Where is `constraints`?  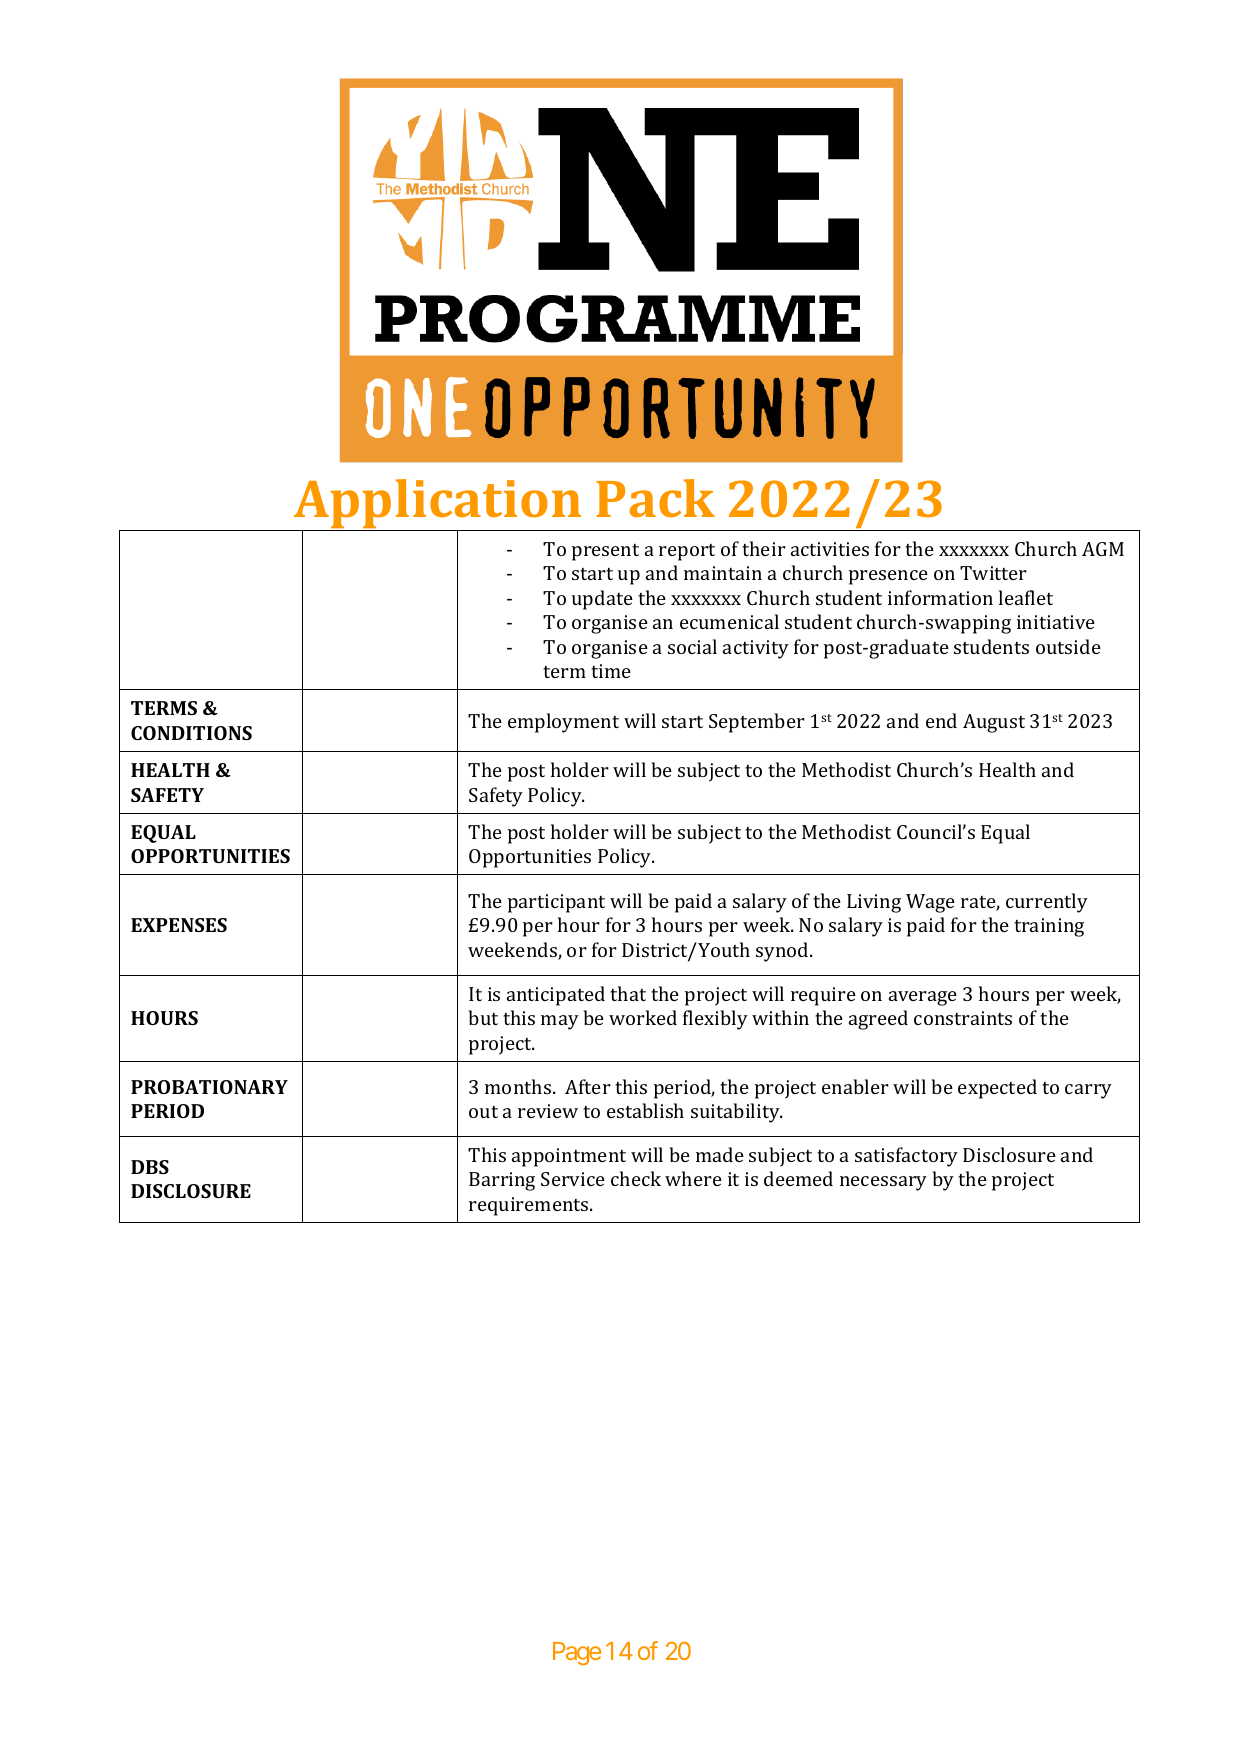 constraints is located at coordinates (963, 1018).
